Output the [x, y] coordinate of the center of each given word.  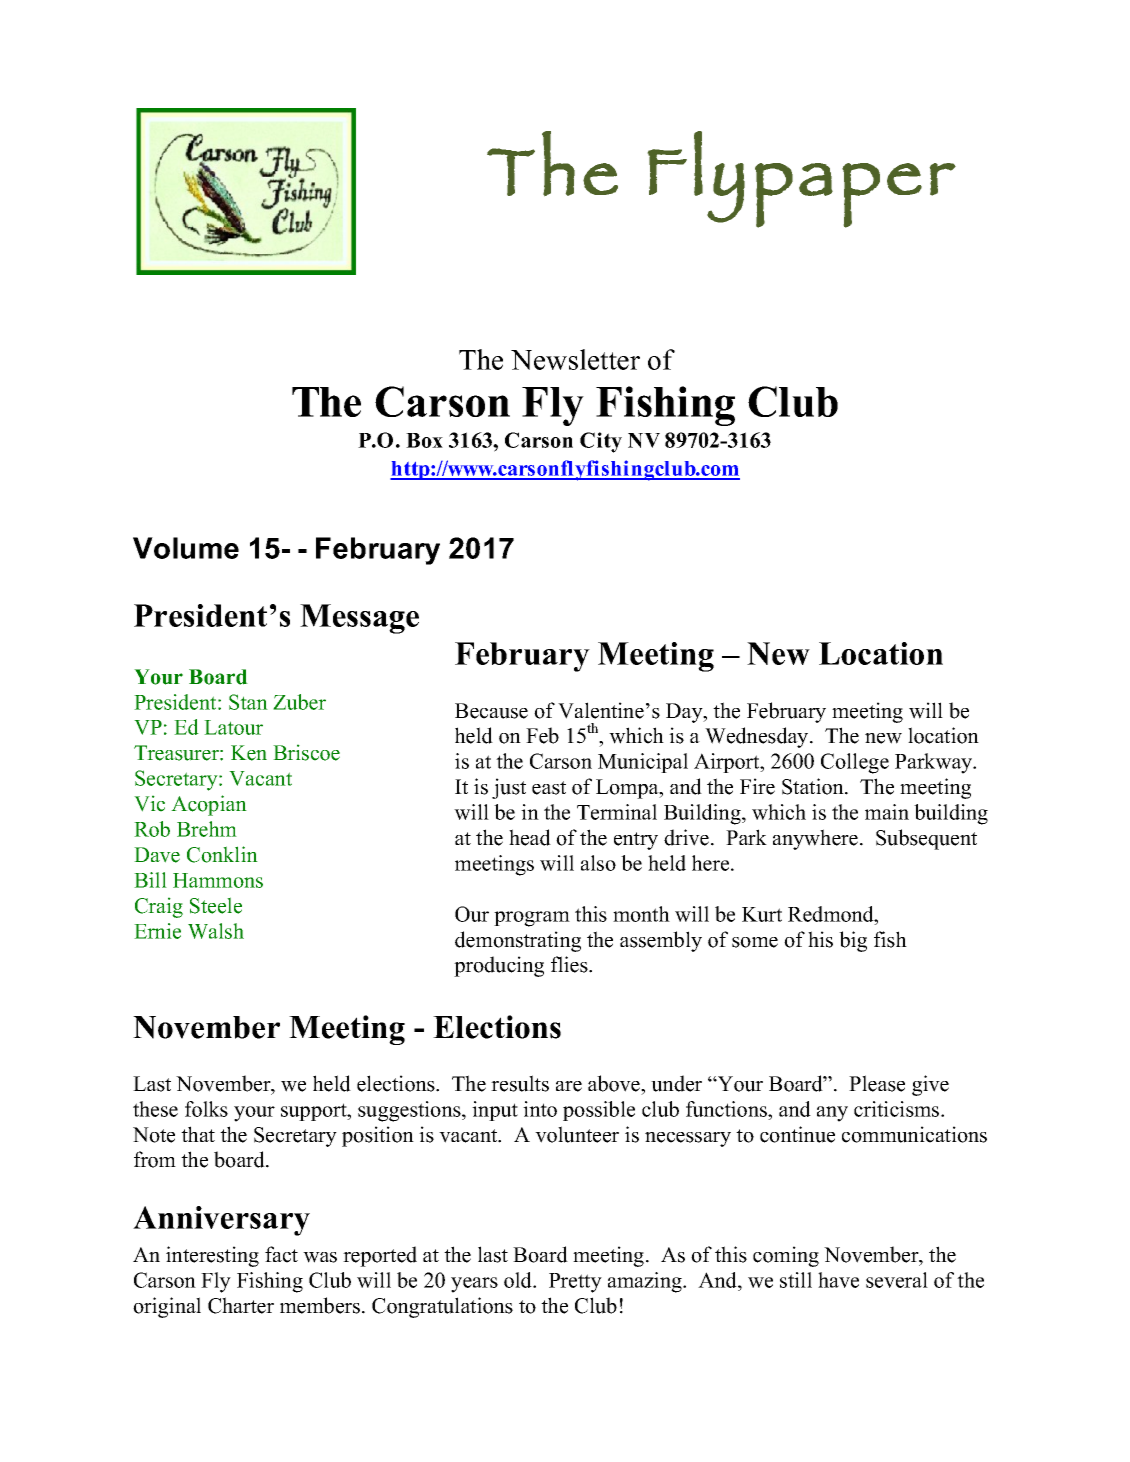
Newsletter [575, 359]
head [530, 837]
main [887, 812]
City [601, 442]
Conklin [222, 854]
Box [424, 440]
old [519, 1280]
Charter [241, 1305]
